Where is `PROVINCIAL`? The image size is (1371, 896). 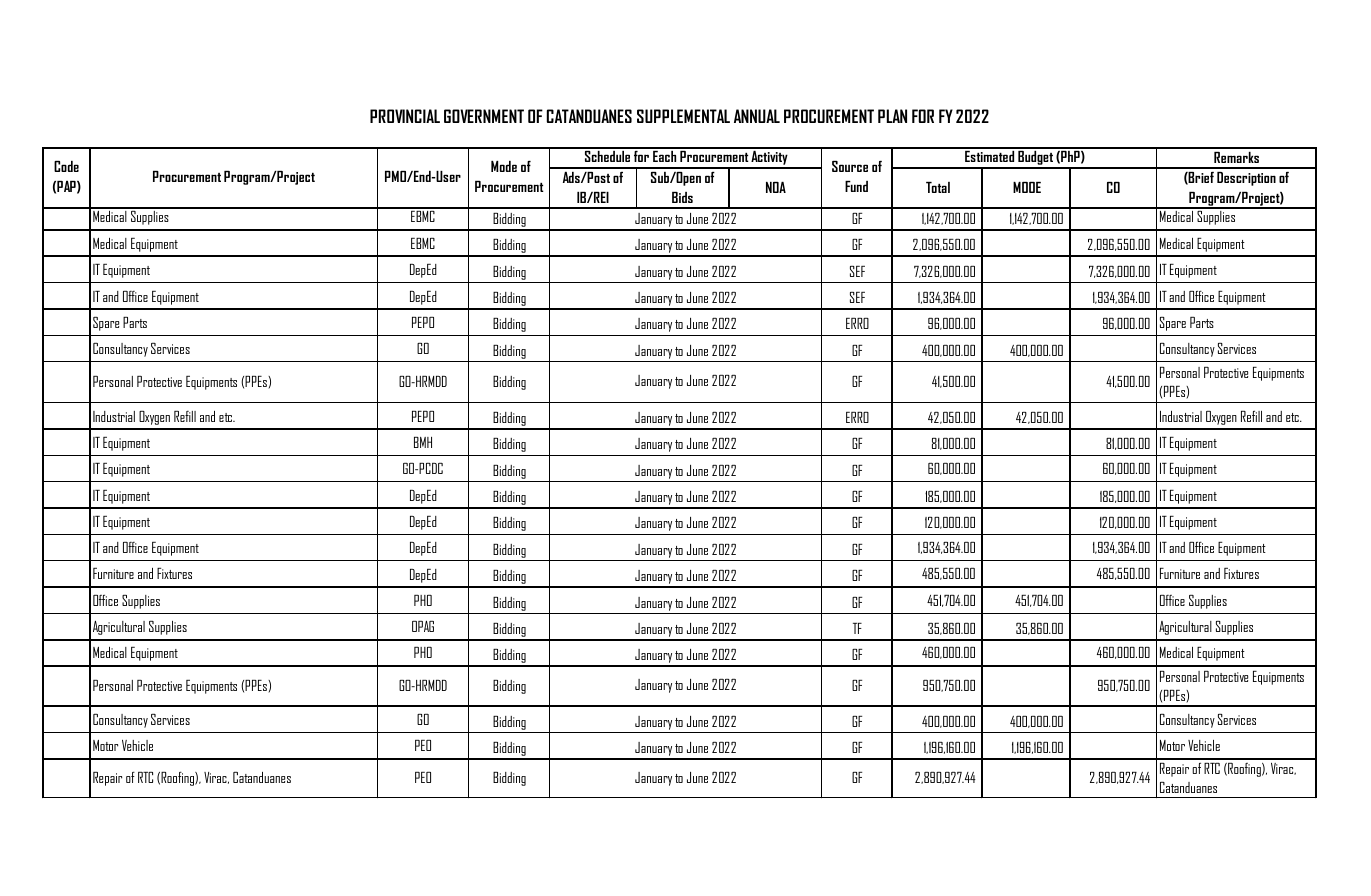
PROVINCIAL is located at coordinates (405, 116).
